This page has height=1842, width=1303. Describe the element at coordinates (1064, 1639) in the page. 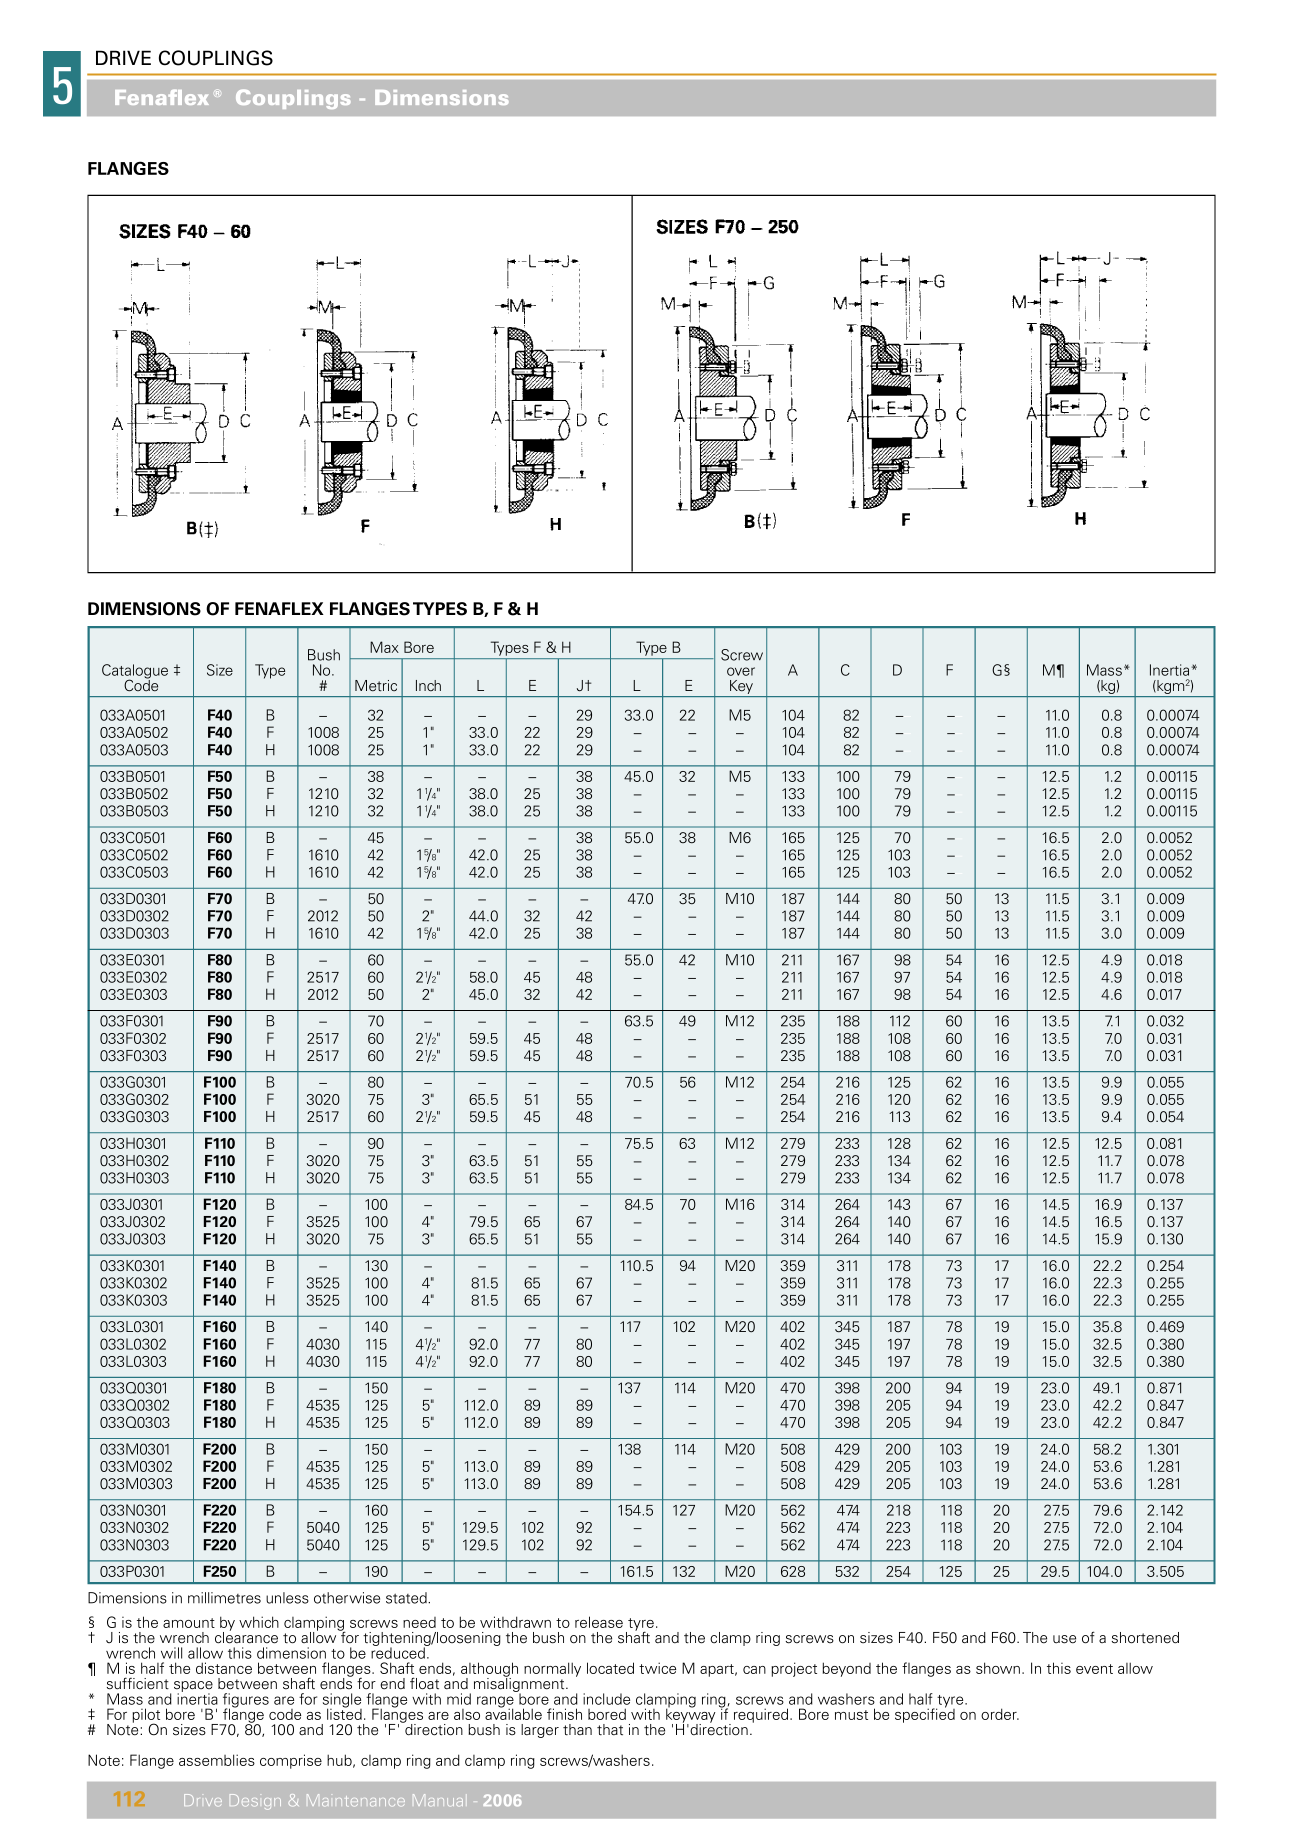

I see `use` at that location.
